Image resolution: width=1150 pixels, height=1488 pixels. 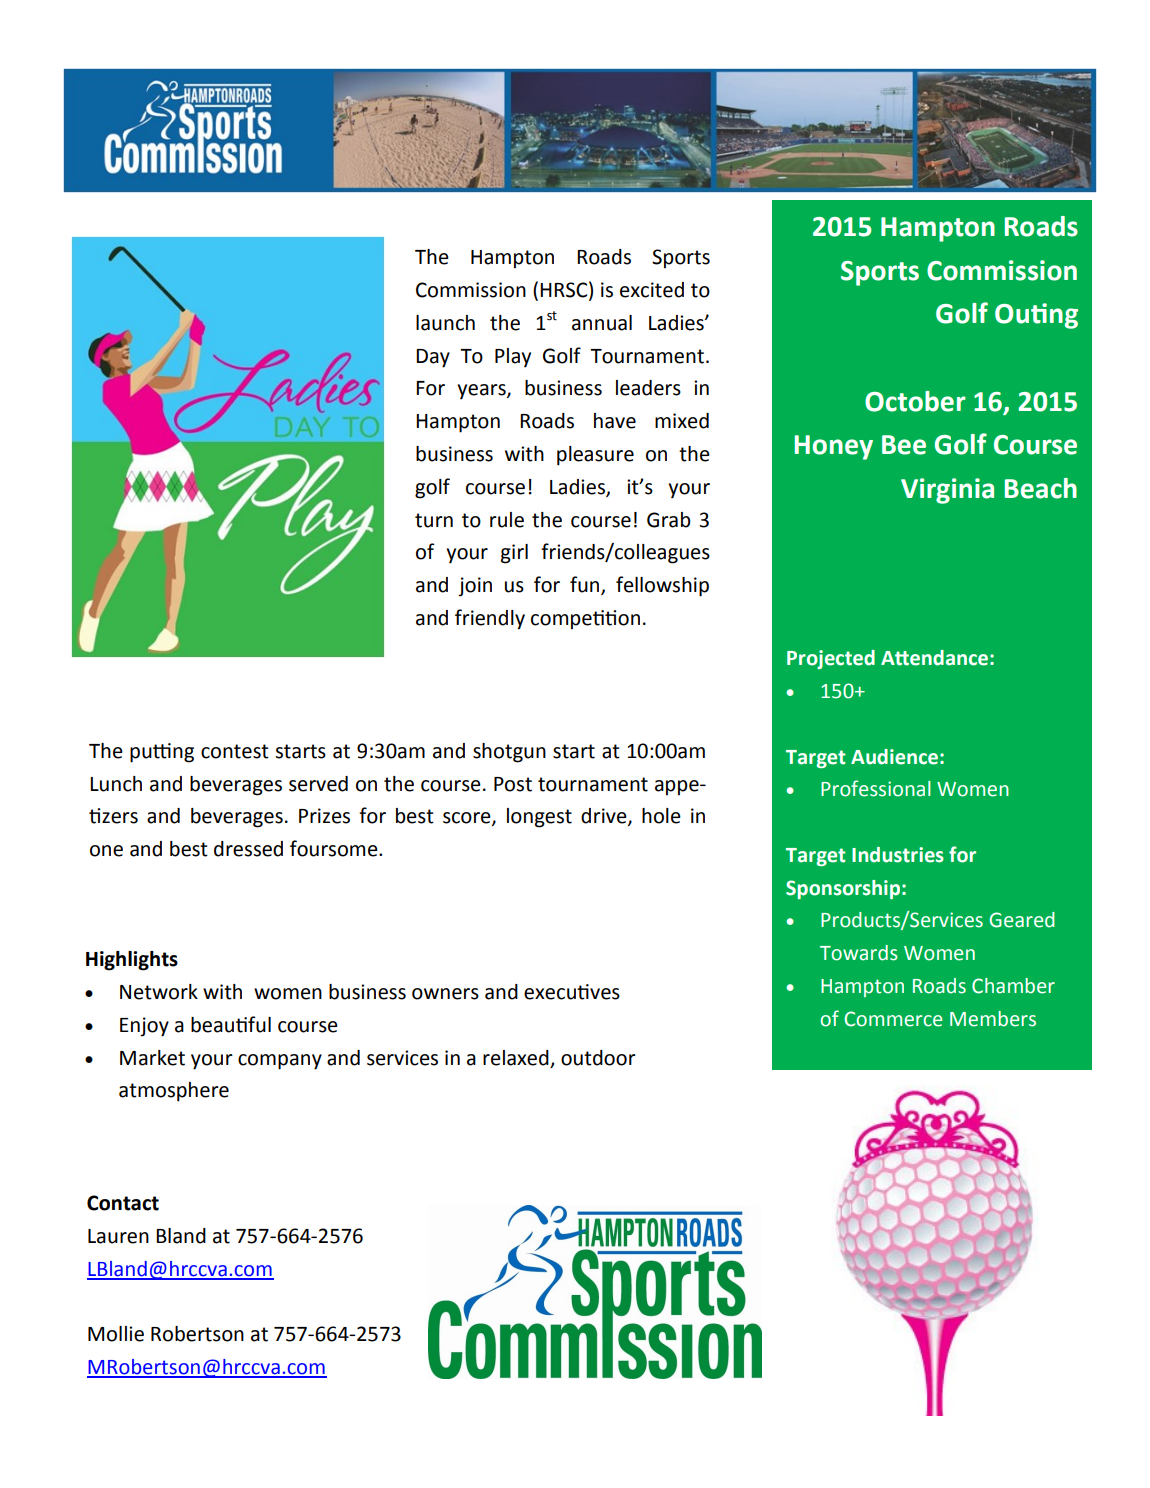 I want to click on Professional, so click(x=876, y=788).
